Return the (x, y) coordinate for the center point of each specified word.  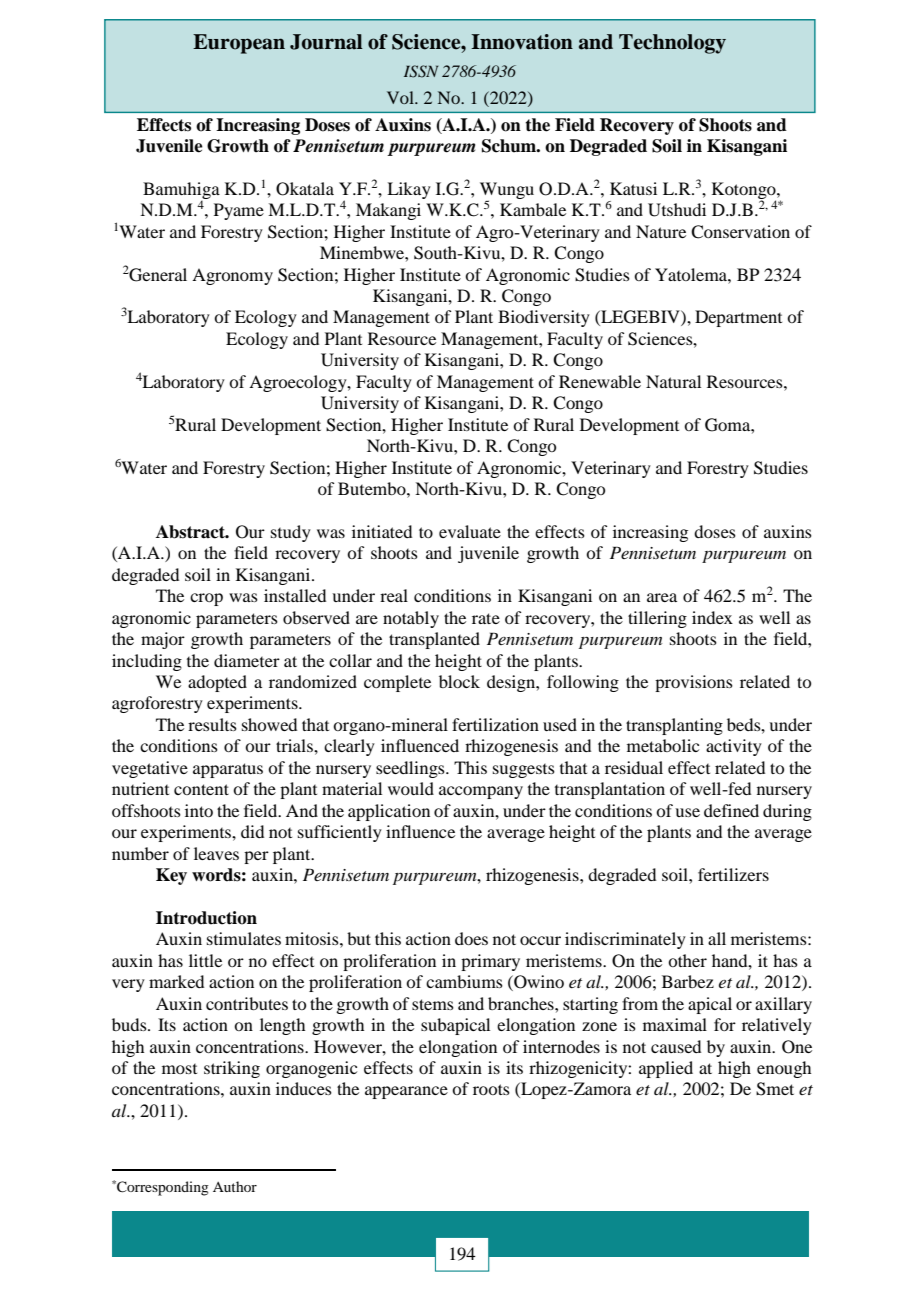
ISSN (421, 71)
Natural (673, 381)
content (201, 789)
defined (731, 810)
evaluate (470, 531)
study (291, 533)
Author (235, 1186)
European (239, 44)
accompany (481, 792)
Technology (672, 44)
